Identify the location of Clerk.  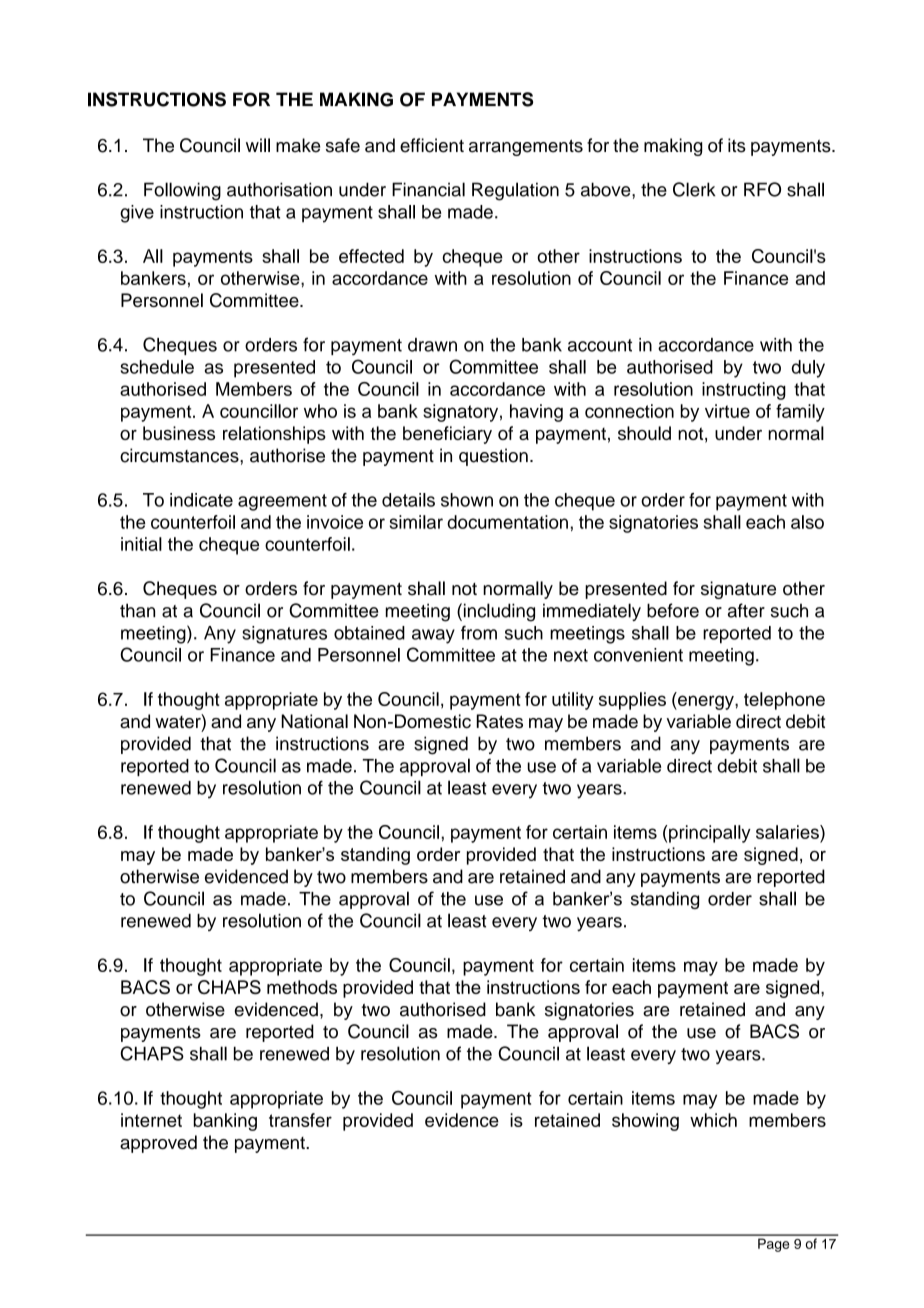
(694, 189).
